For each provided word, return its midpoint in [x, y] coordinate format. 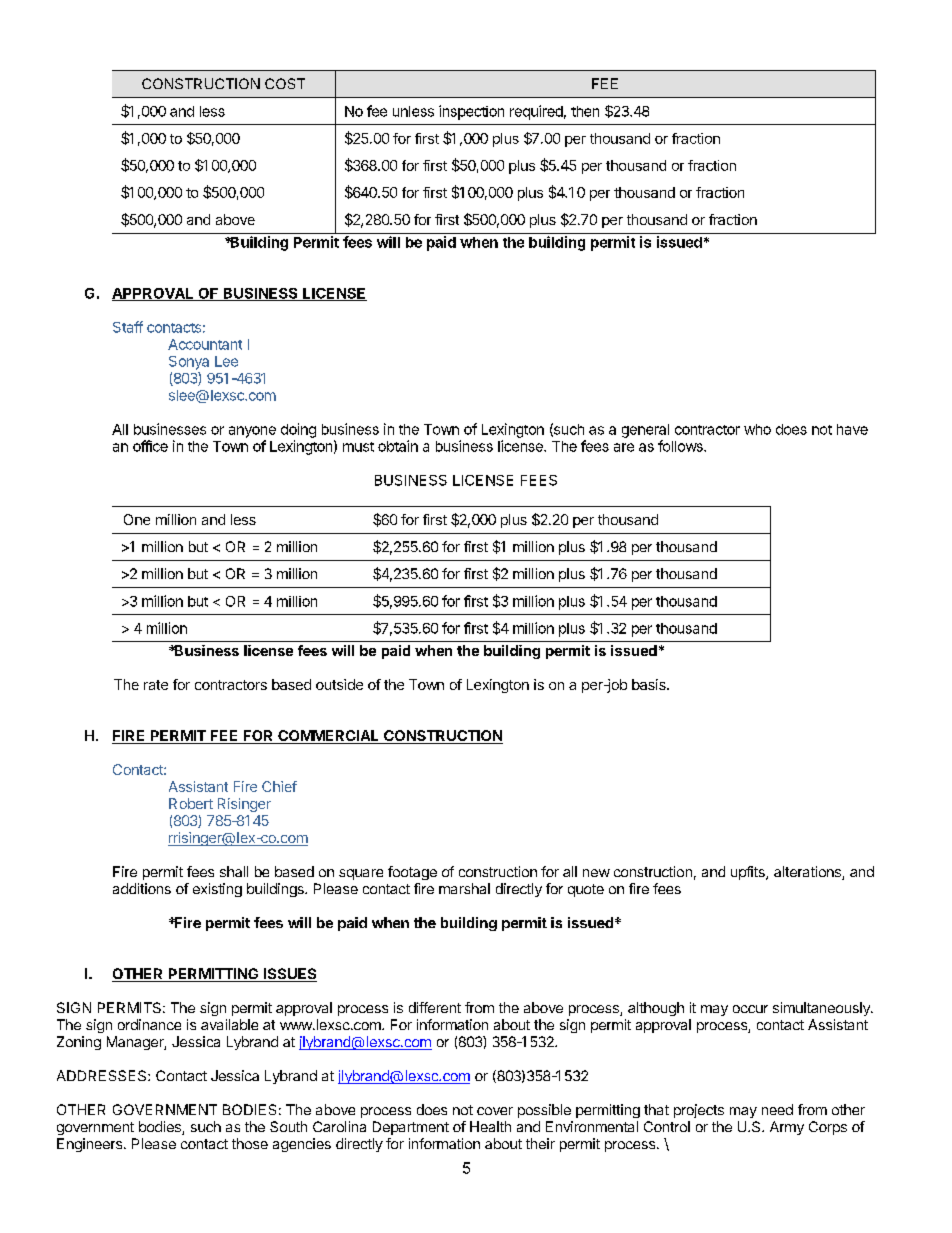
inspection [471, 112]
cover [495, 1111]
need [777, 1109]
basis [650, 684]
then [585, 111]
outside [339, 684]
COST [285, 83]
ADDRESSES [103, 1075]
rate [156, 685]
